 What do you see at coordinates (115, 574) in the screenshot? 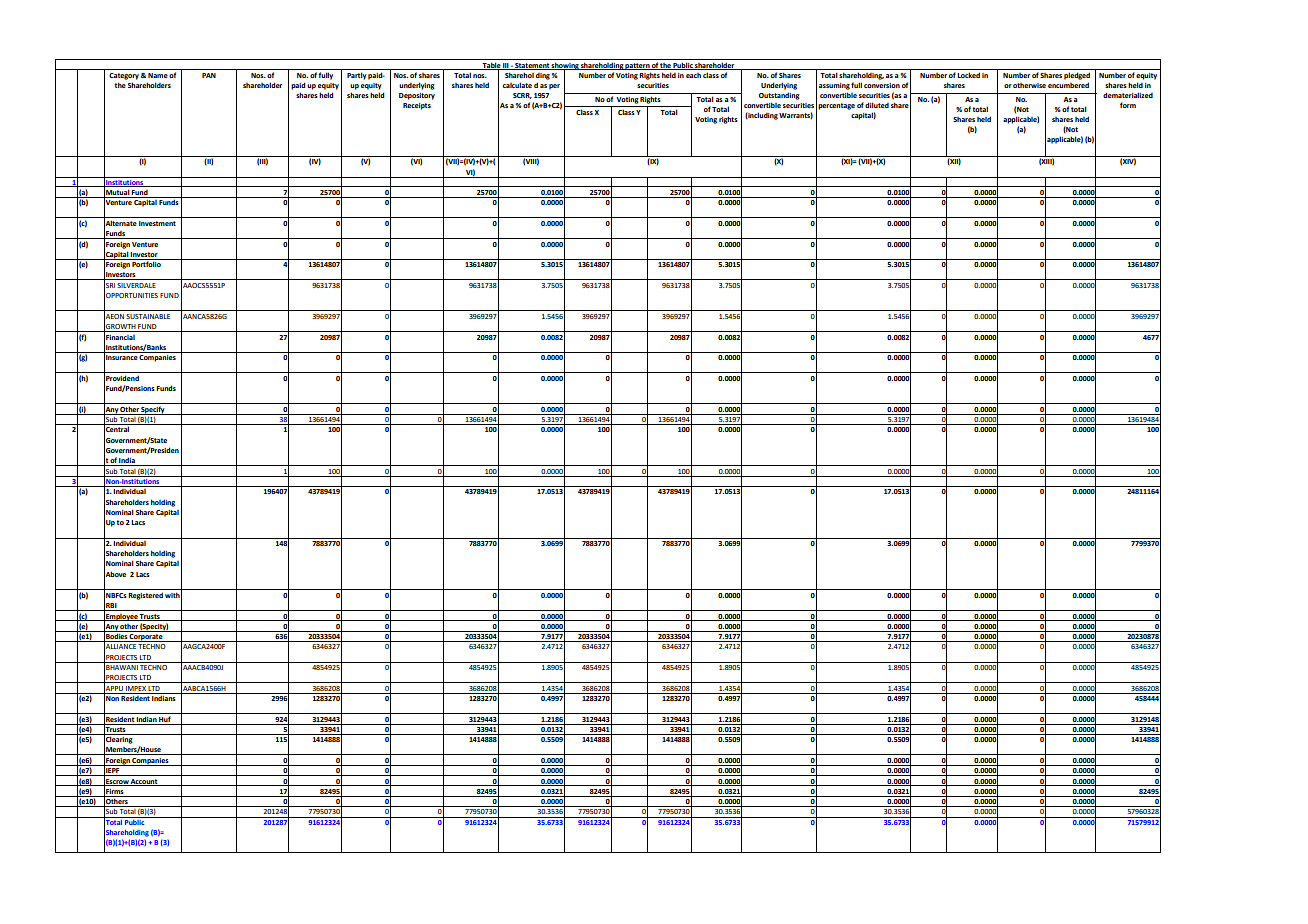
I see `Above` at bounding box center [115, 574].
